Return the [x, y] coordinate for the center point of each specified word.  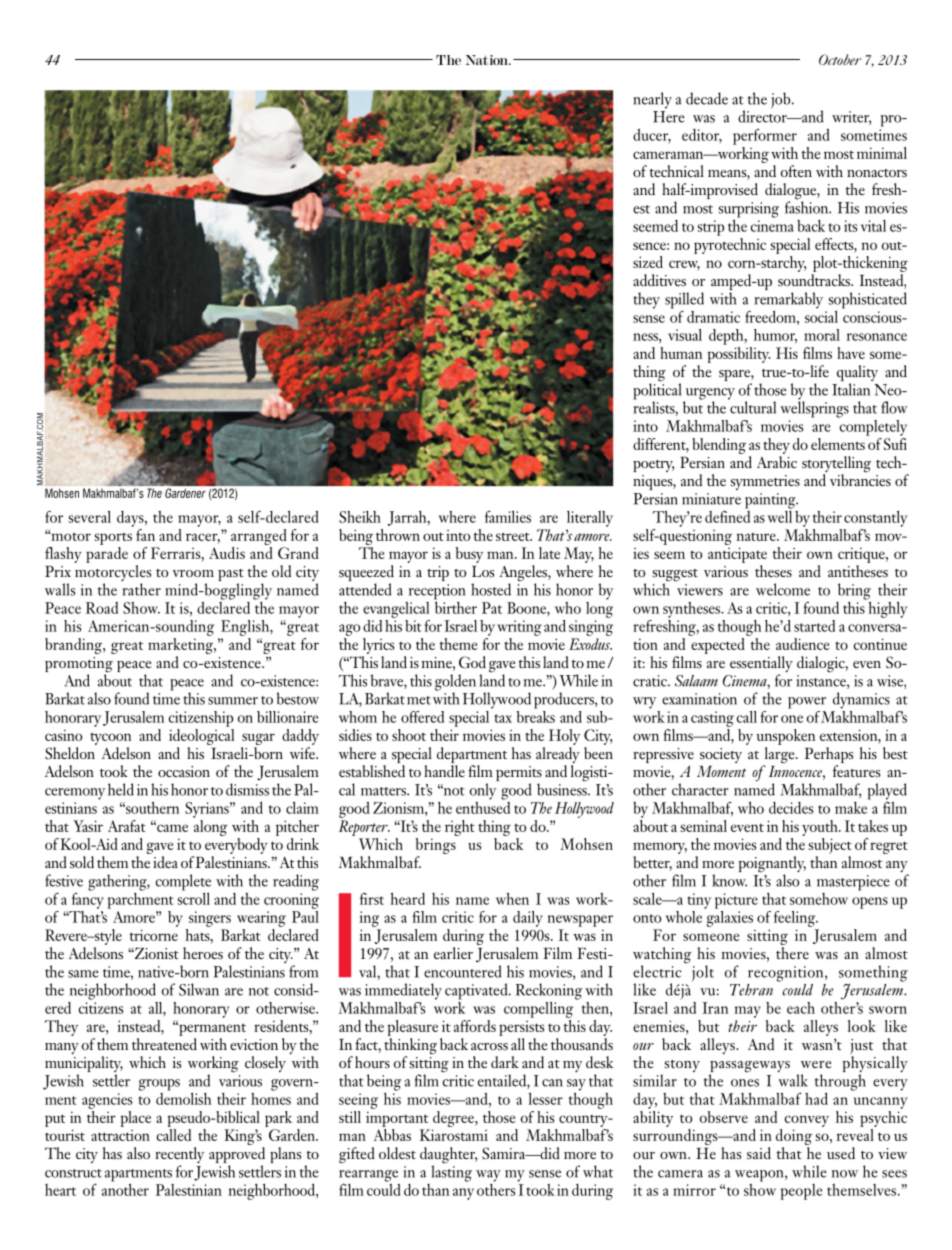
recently [179, 1156]
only [483, 791]
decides [791, 808]
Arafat [127, 826]
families [508, 517]
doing [794, 1138]
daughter [448, 1156]
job [782, 100]
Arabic [777, 462]
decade [707, 98]
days [131, 519]
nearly [652, 100]
